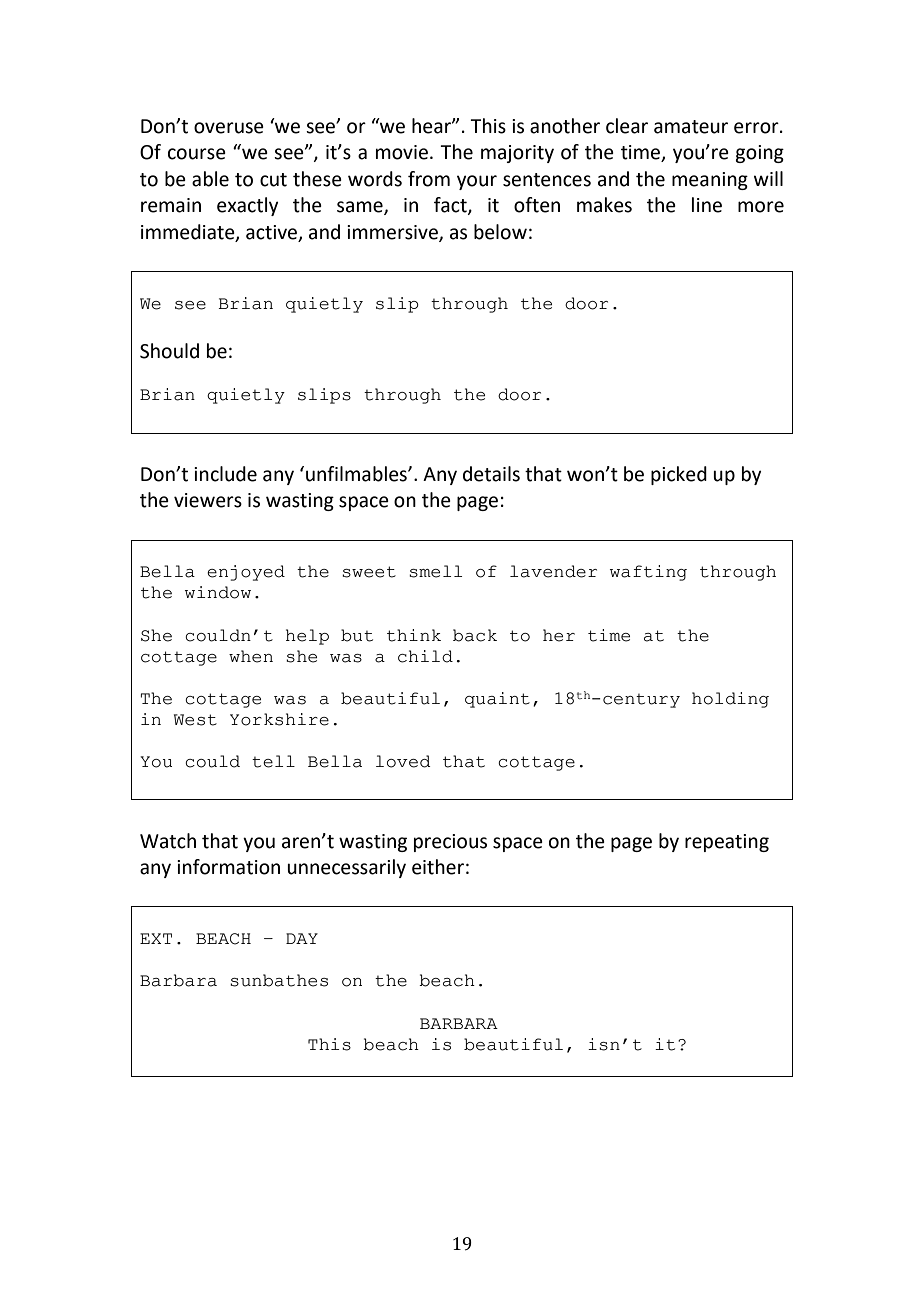 Image resolution: width=924 pixels, height=1309 pixels. What do you see at coordinates (197, 154) in the screenshot?
I see `course` at bounding box center [197, 154].
